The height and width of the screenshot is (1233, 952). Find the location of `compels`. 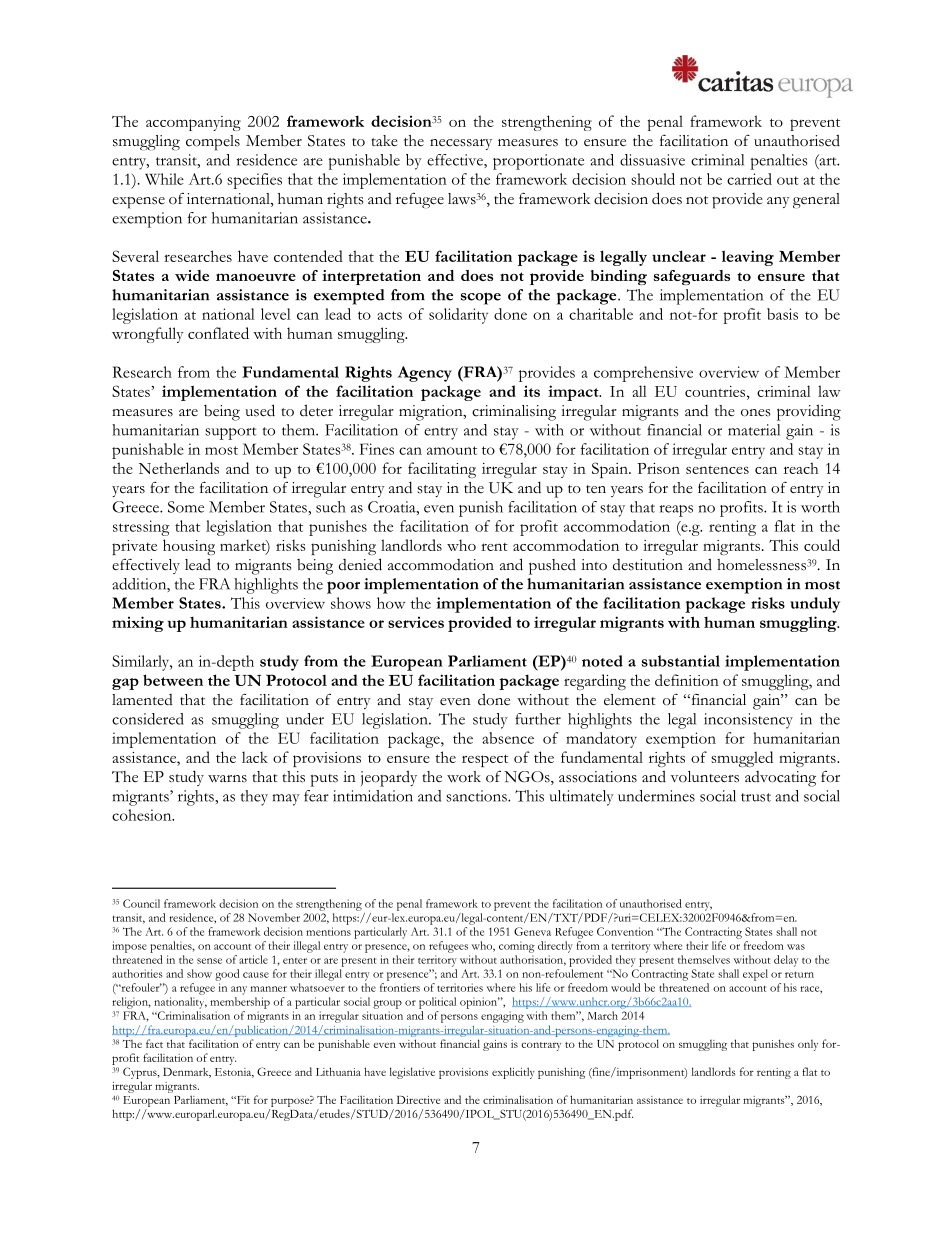

compels is located at coordinates (213, 143).
